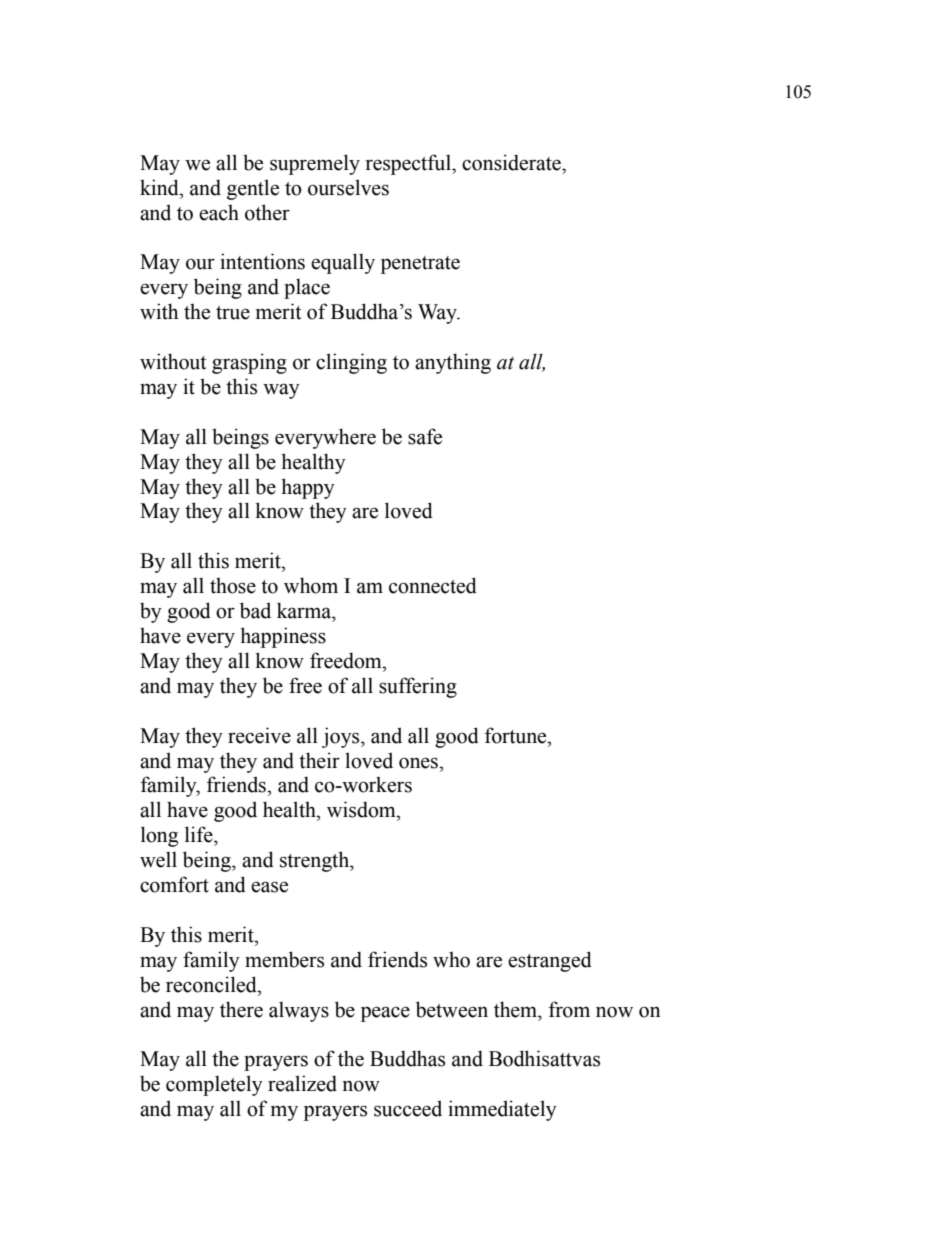 The image size is (952, 1233). I want to click on succeed, so click(408, 1108).
